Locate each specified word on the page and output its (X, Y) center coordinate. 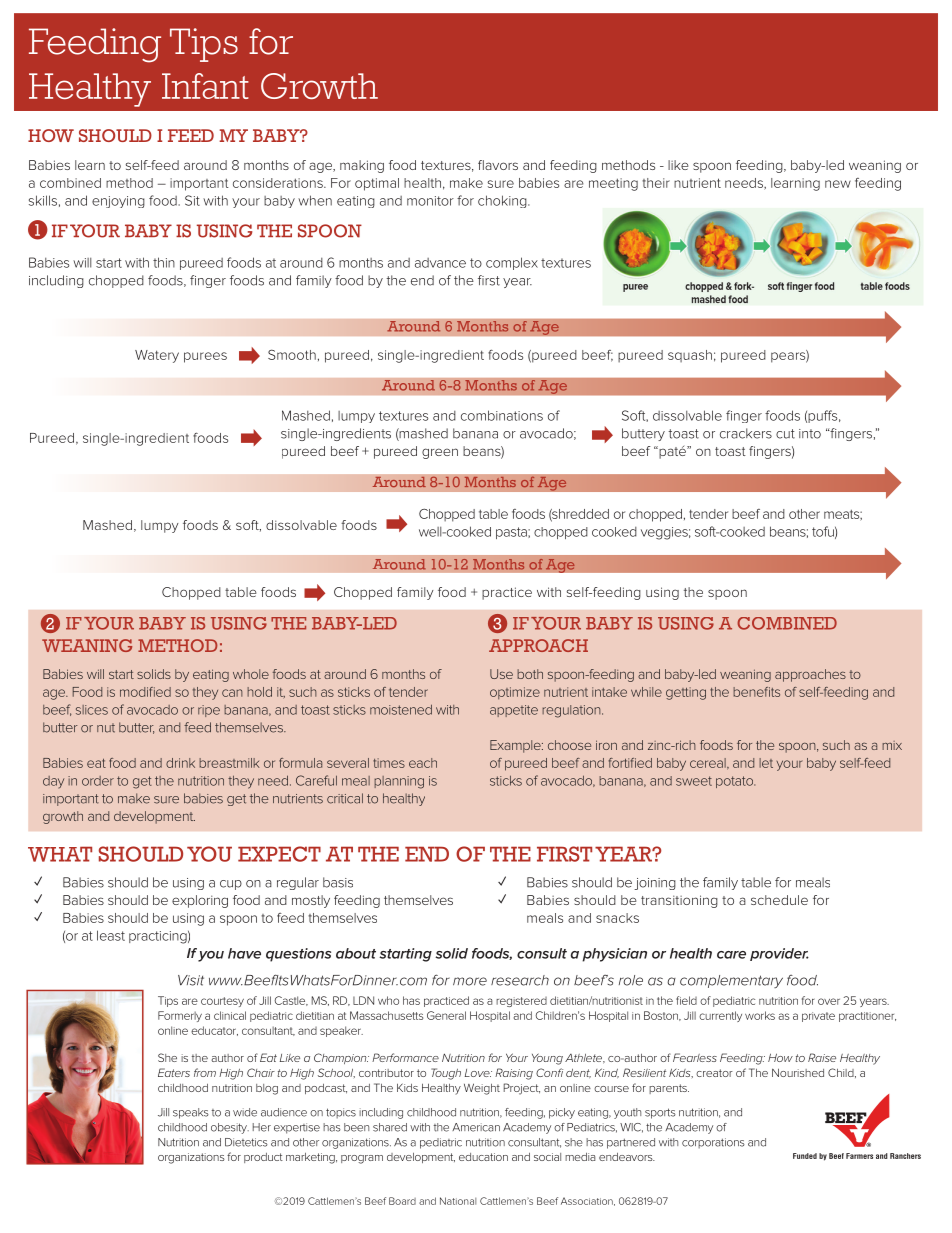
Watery (157, 356)
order (98, 781)
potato (735, 782)
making (362, 166)
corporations (713, 1143)
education (483, 1157)
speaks (191, 1113)
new (838, 184)
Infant (205, 86)
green (440, 453)
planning (399, 782)
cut (785, 434)
